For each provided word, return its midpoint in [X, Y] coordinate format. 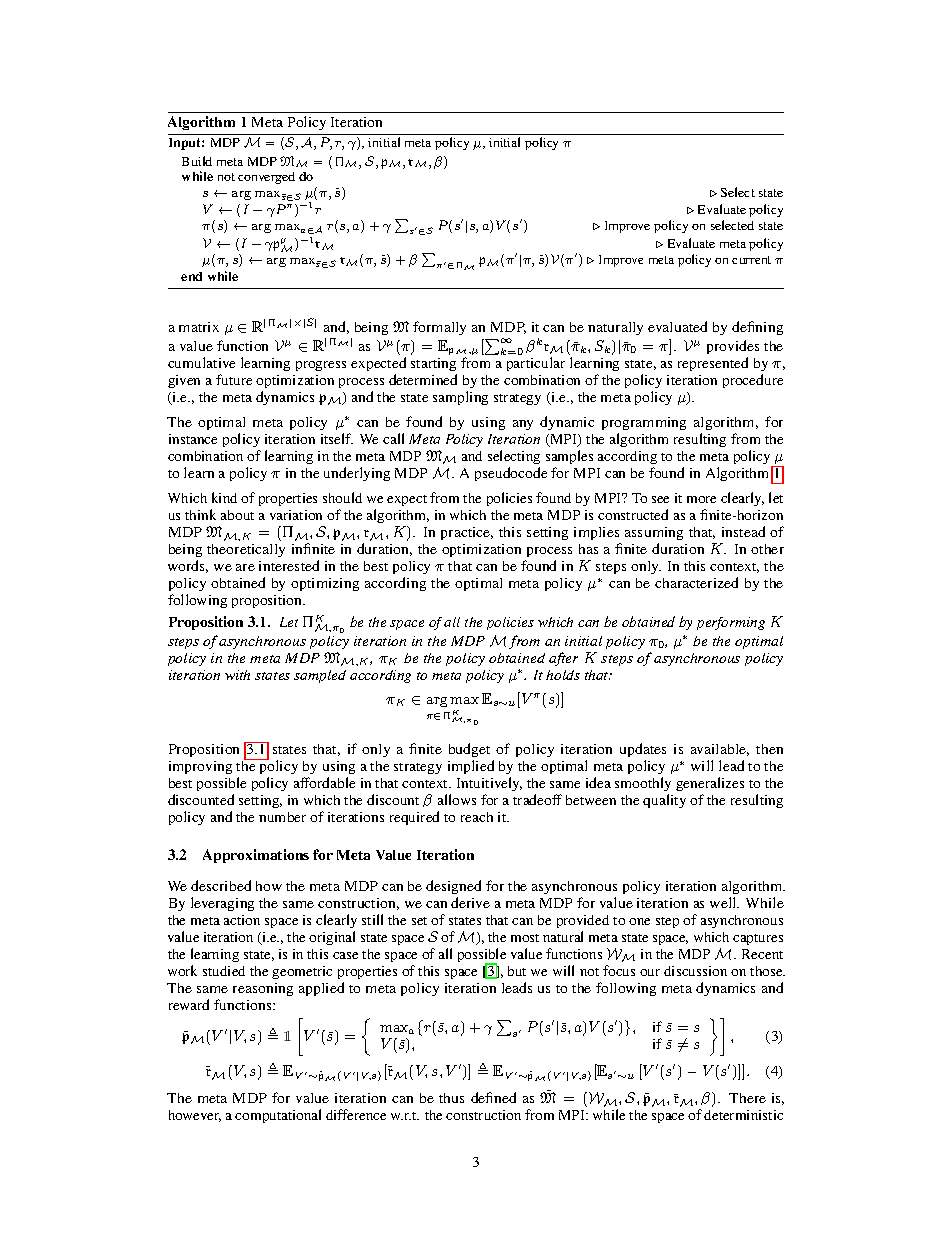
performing [731, 623]
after [563, 659]
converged [266, 178]
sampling [460, 398]
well [724, 902]
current [751, 260]
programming [644, 423]
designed [453, 887]
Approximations [256, 856]
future [234, 379]
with [237, 675]
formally [439, 328]
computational [278, 1116]
